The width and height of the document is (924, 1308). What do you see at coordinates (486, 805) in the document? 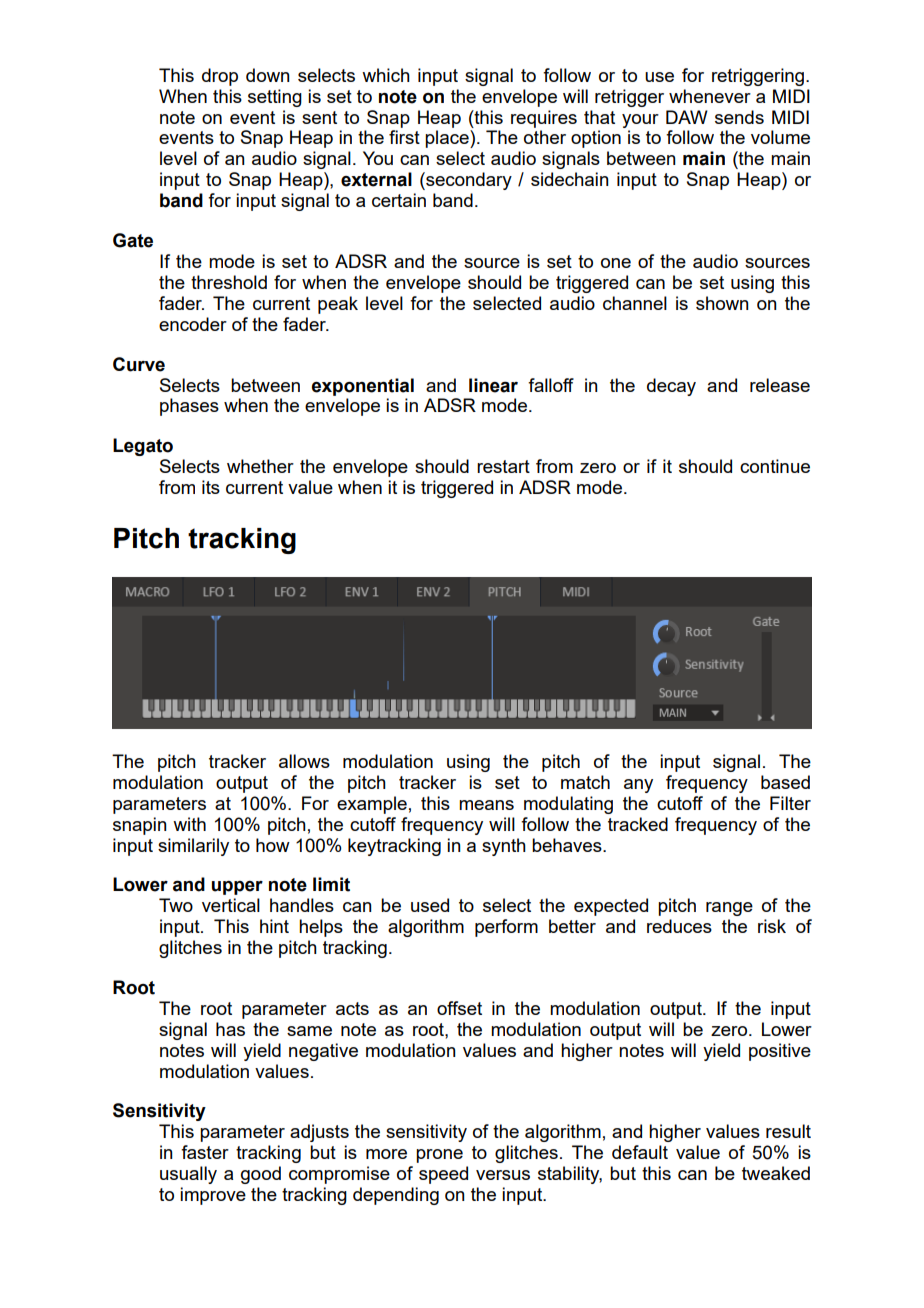
I see `means` at bounding box center [486, 805].
